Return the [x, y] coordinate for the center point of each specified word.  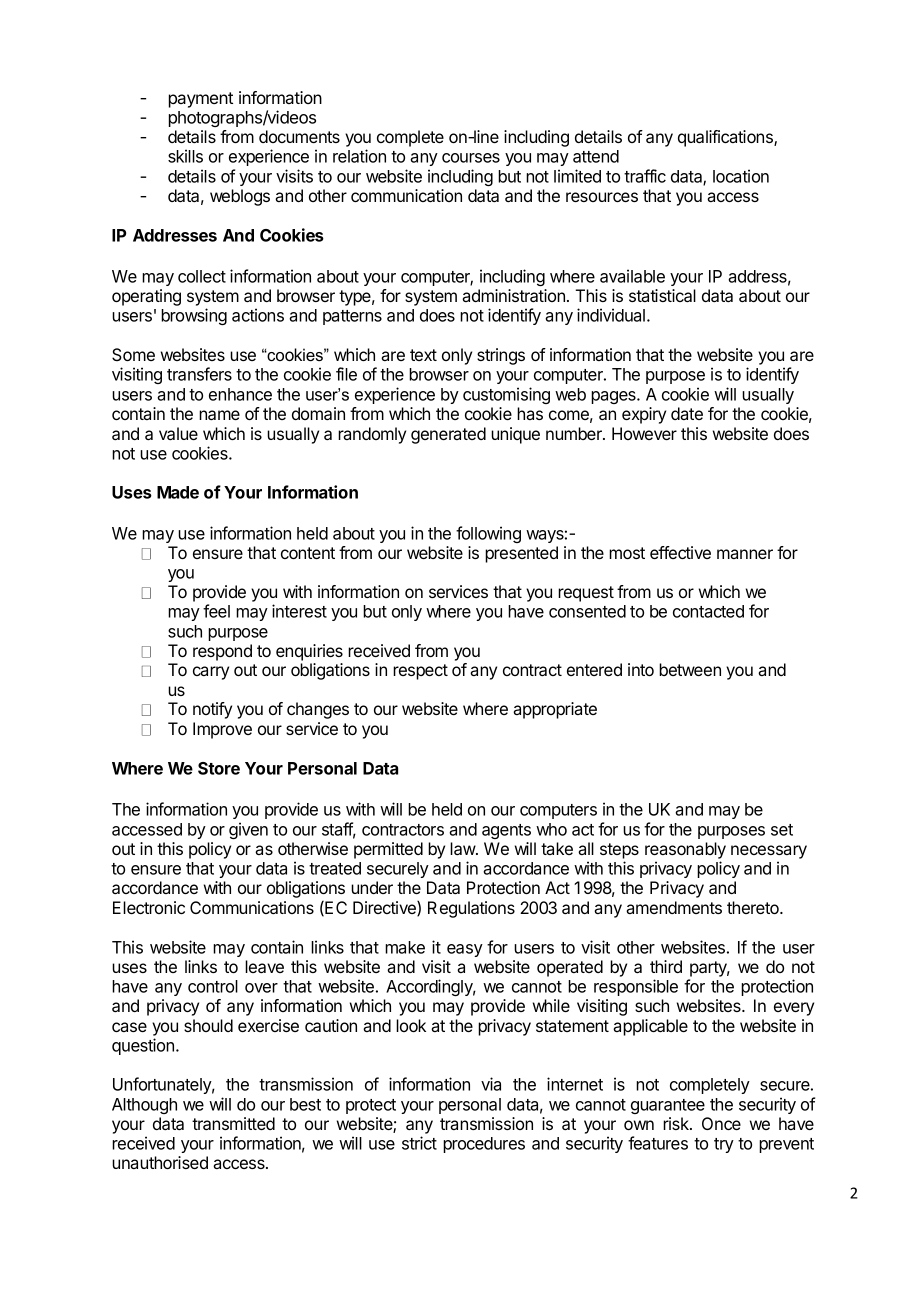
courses [471, 158]
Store [219, 768]
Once [721, 1123]
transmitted [233, 1123]
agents [506, 831]
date [687, 413]
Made [178, 492]
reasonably [685, 850]
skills [185, 156]
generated [448, 435]
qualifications [726, 138]
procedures [484, 1145]
